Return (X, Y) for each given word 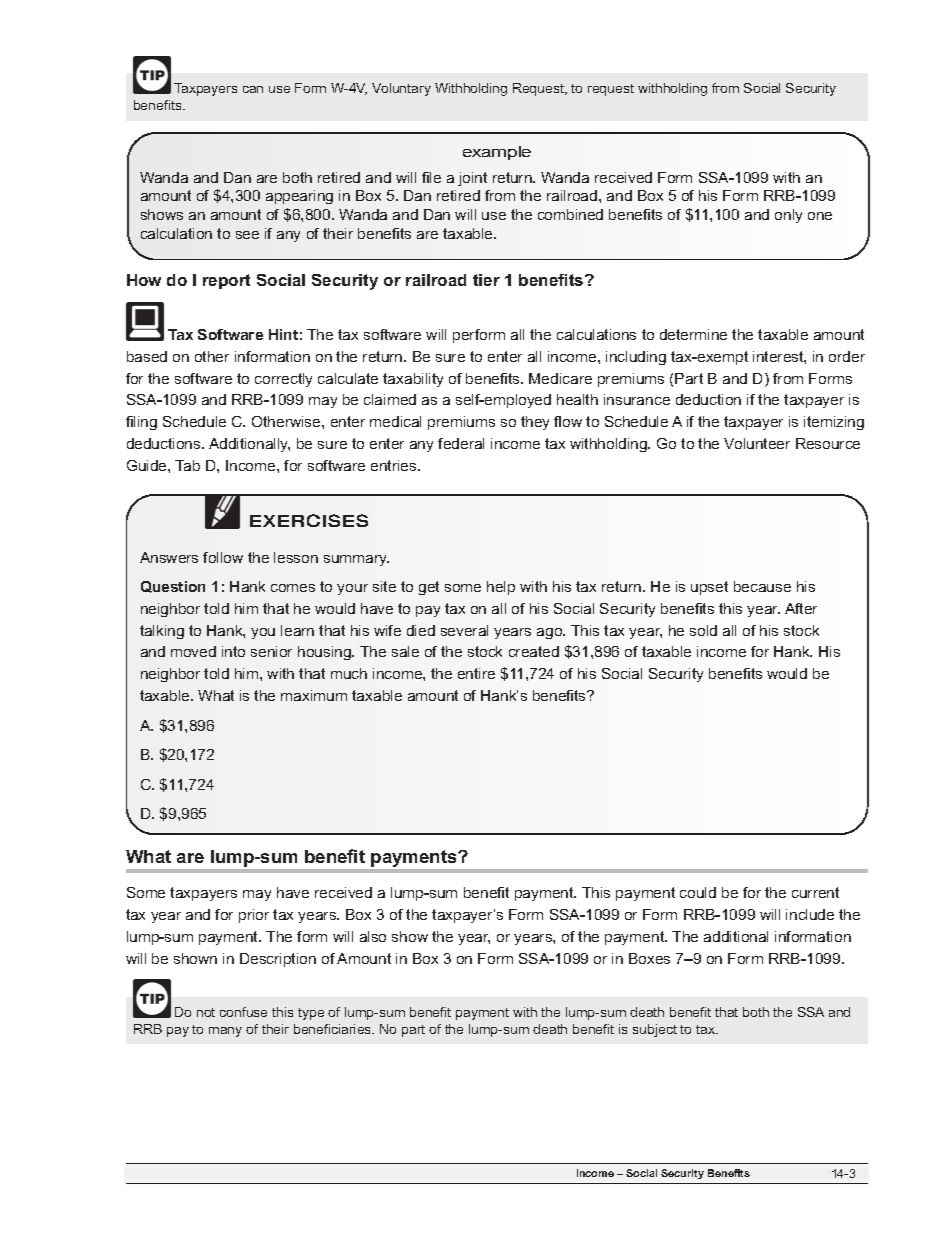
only (788, 216)
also (373, 936)
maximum (314, 695)
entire (476, 673)
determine (693, 334)
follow (223, 557)
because (762, 586)
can (253, 89)
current (815, 892)
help (501, 588)
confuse (243, 1012)
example (497, 153)
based (147, 356)
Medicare (560, 378)
